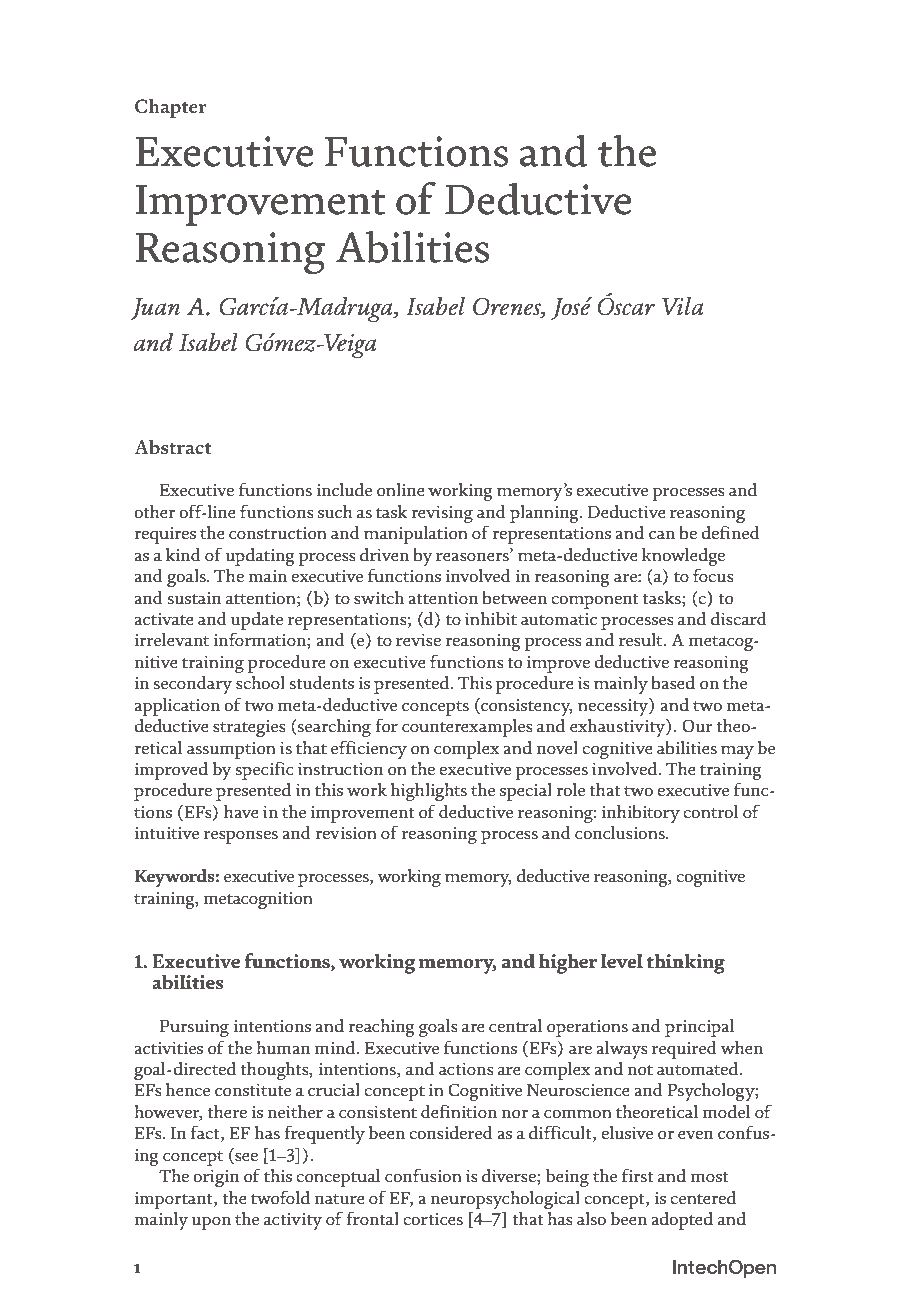 This screenshot has height=1316, width=911. I want to click on revise, so click(418, 640).
